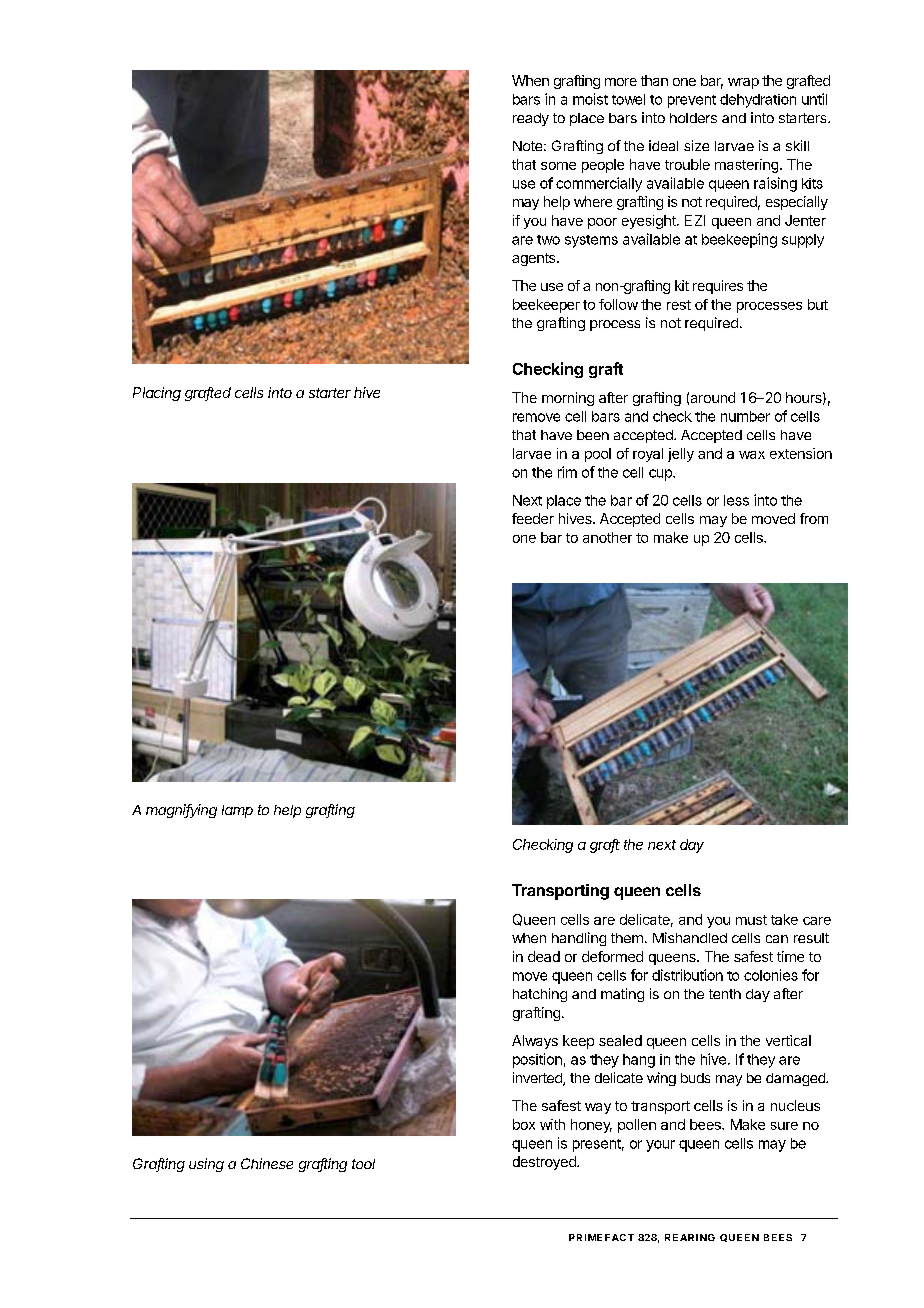 The width and height of the document is (924, 1308). Describe the element at coordinates (531, 119) in the document. I see `ready` at that location.
